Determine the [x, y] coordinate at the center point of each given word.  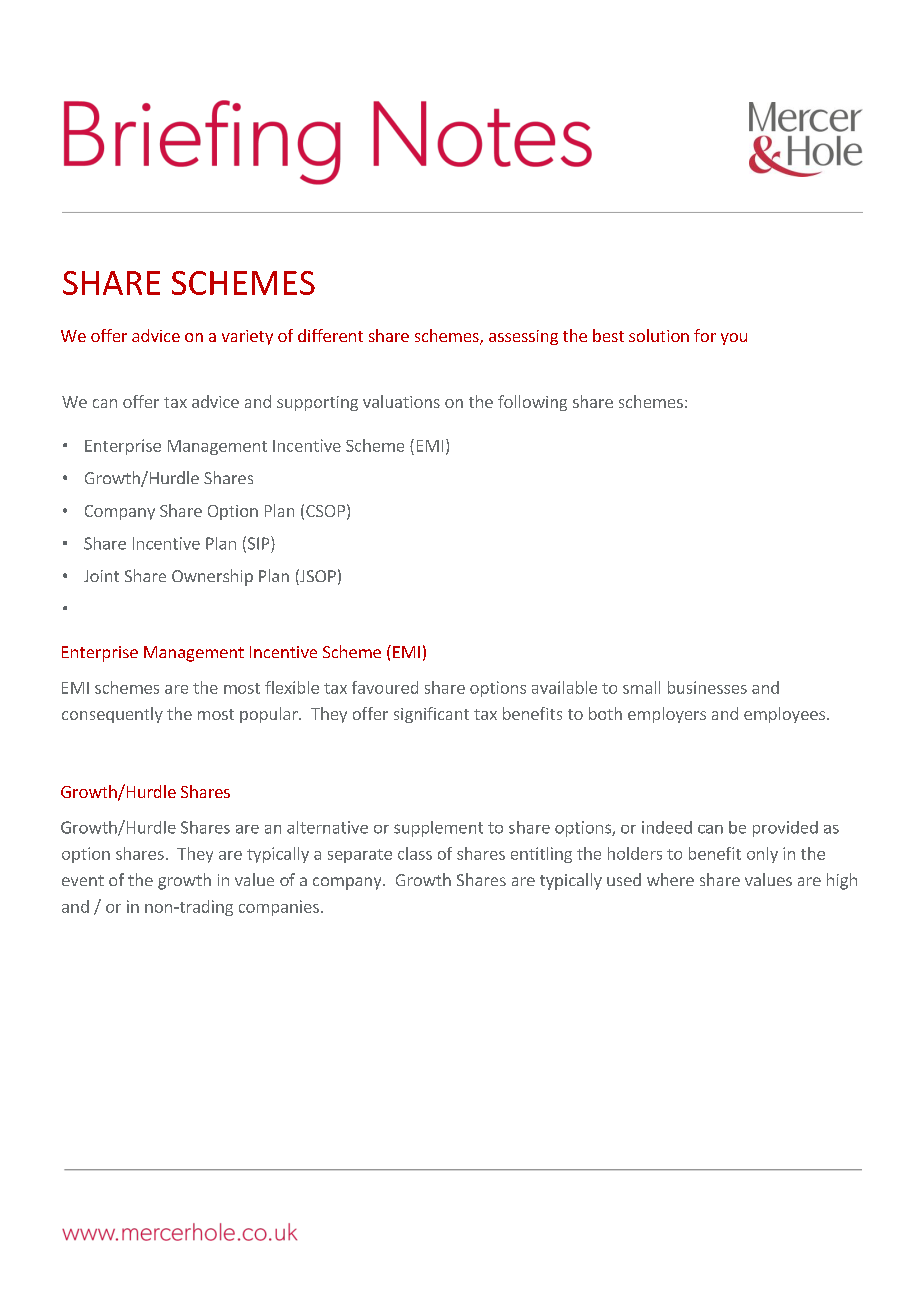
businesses [707, 687]
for [705, 335]
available [564, 687]
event [83, 880]
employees [784, 715]
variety [247, 337]
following [532, 403]
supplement [438, 829]
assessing [523, 337]
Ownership [212, 577]
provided [785, 829]
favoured [385, 687]
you [734, 339]
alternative [327, 827]
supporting [317, 403]
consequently [112, 715]
